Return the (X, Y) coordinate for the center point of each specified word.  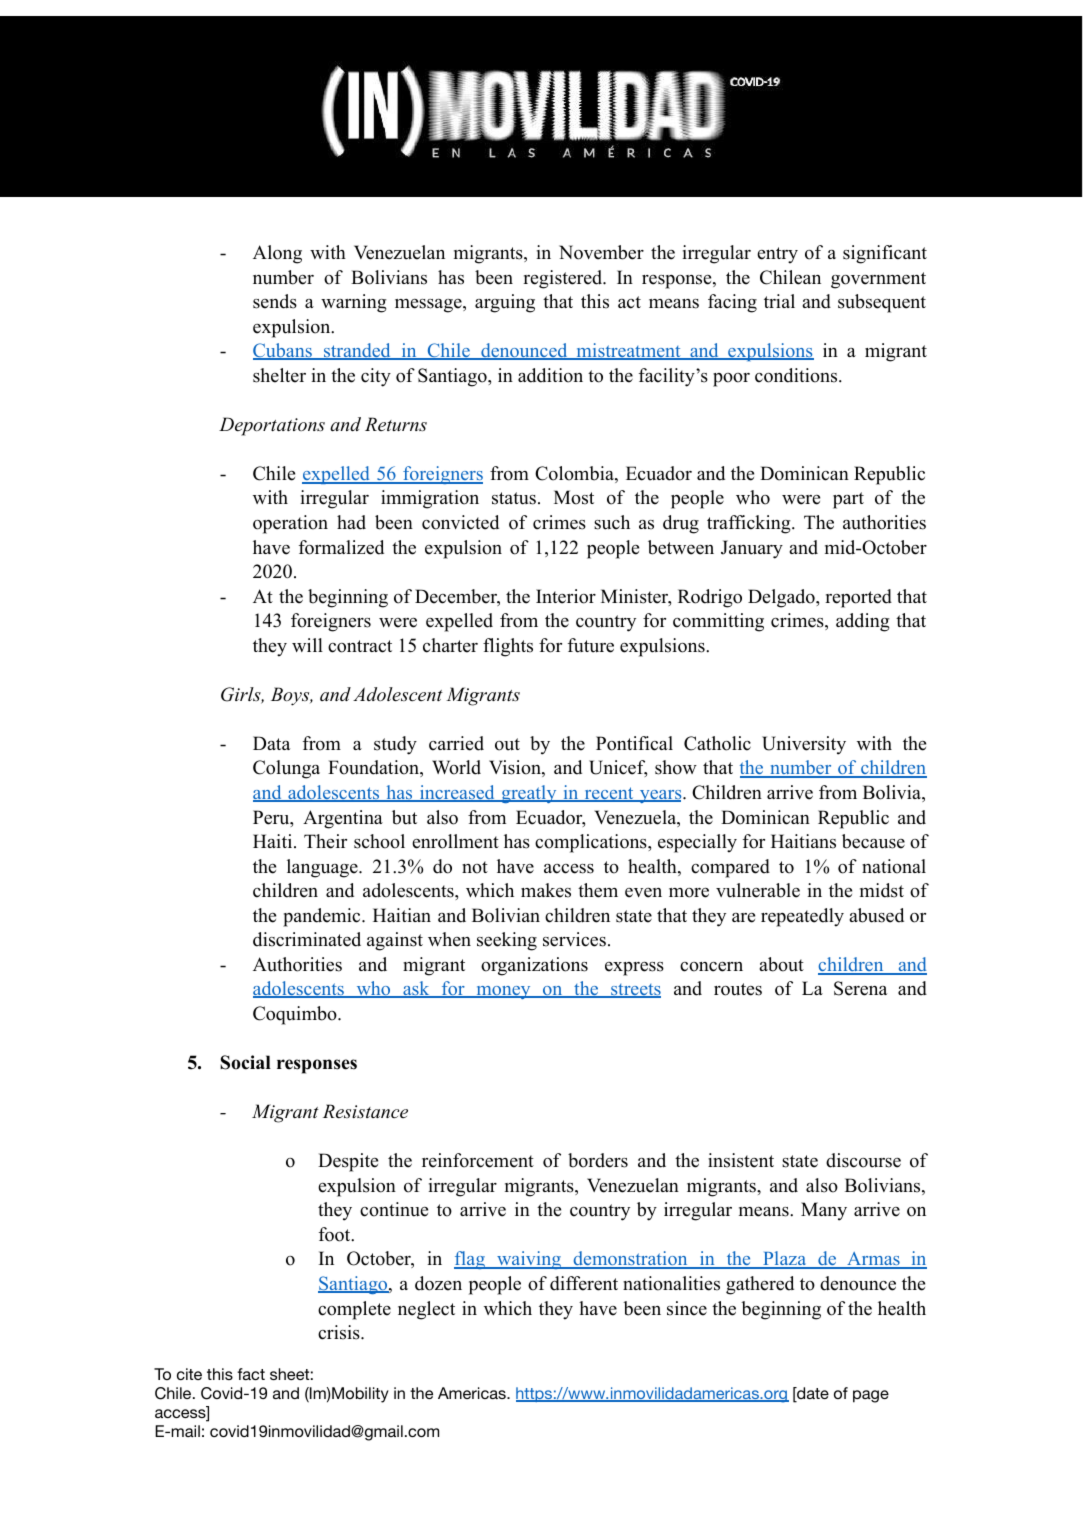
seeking (507, 941)
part (848, 500)
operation (290, 524)
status (514, 498)
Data (272, 743)
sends (275, 301)
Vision (516, 768)
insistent (741, 1160)
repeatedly (802, 917)
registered (564, 279)
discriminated (307, 939)
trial (779, 301)
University (804, 745)
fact (251, 1374)
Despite (348, 1162)
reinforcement (478, 1160)
